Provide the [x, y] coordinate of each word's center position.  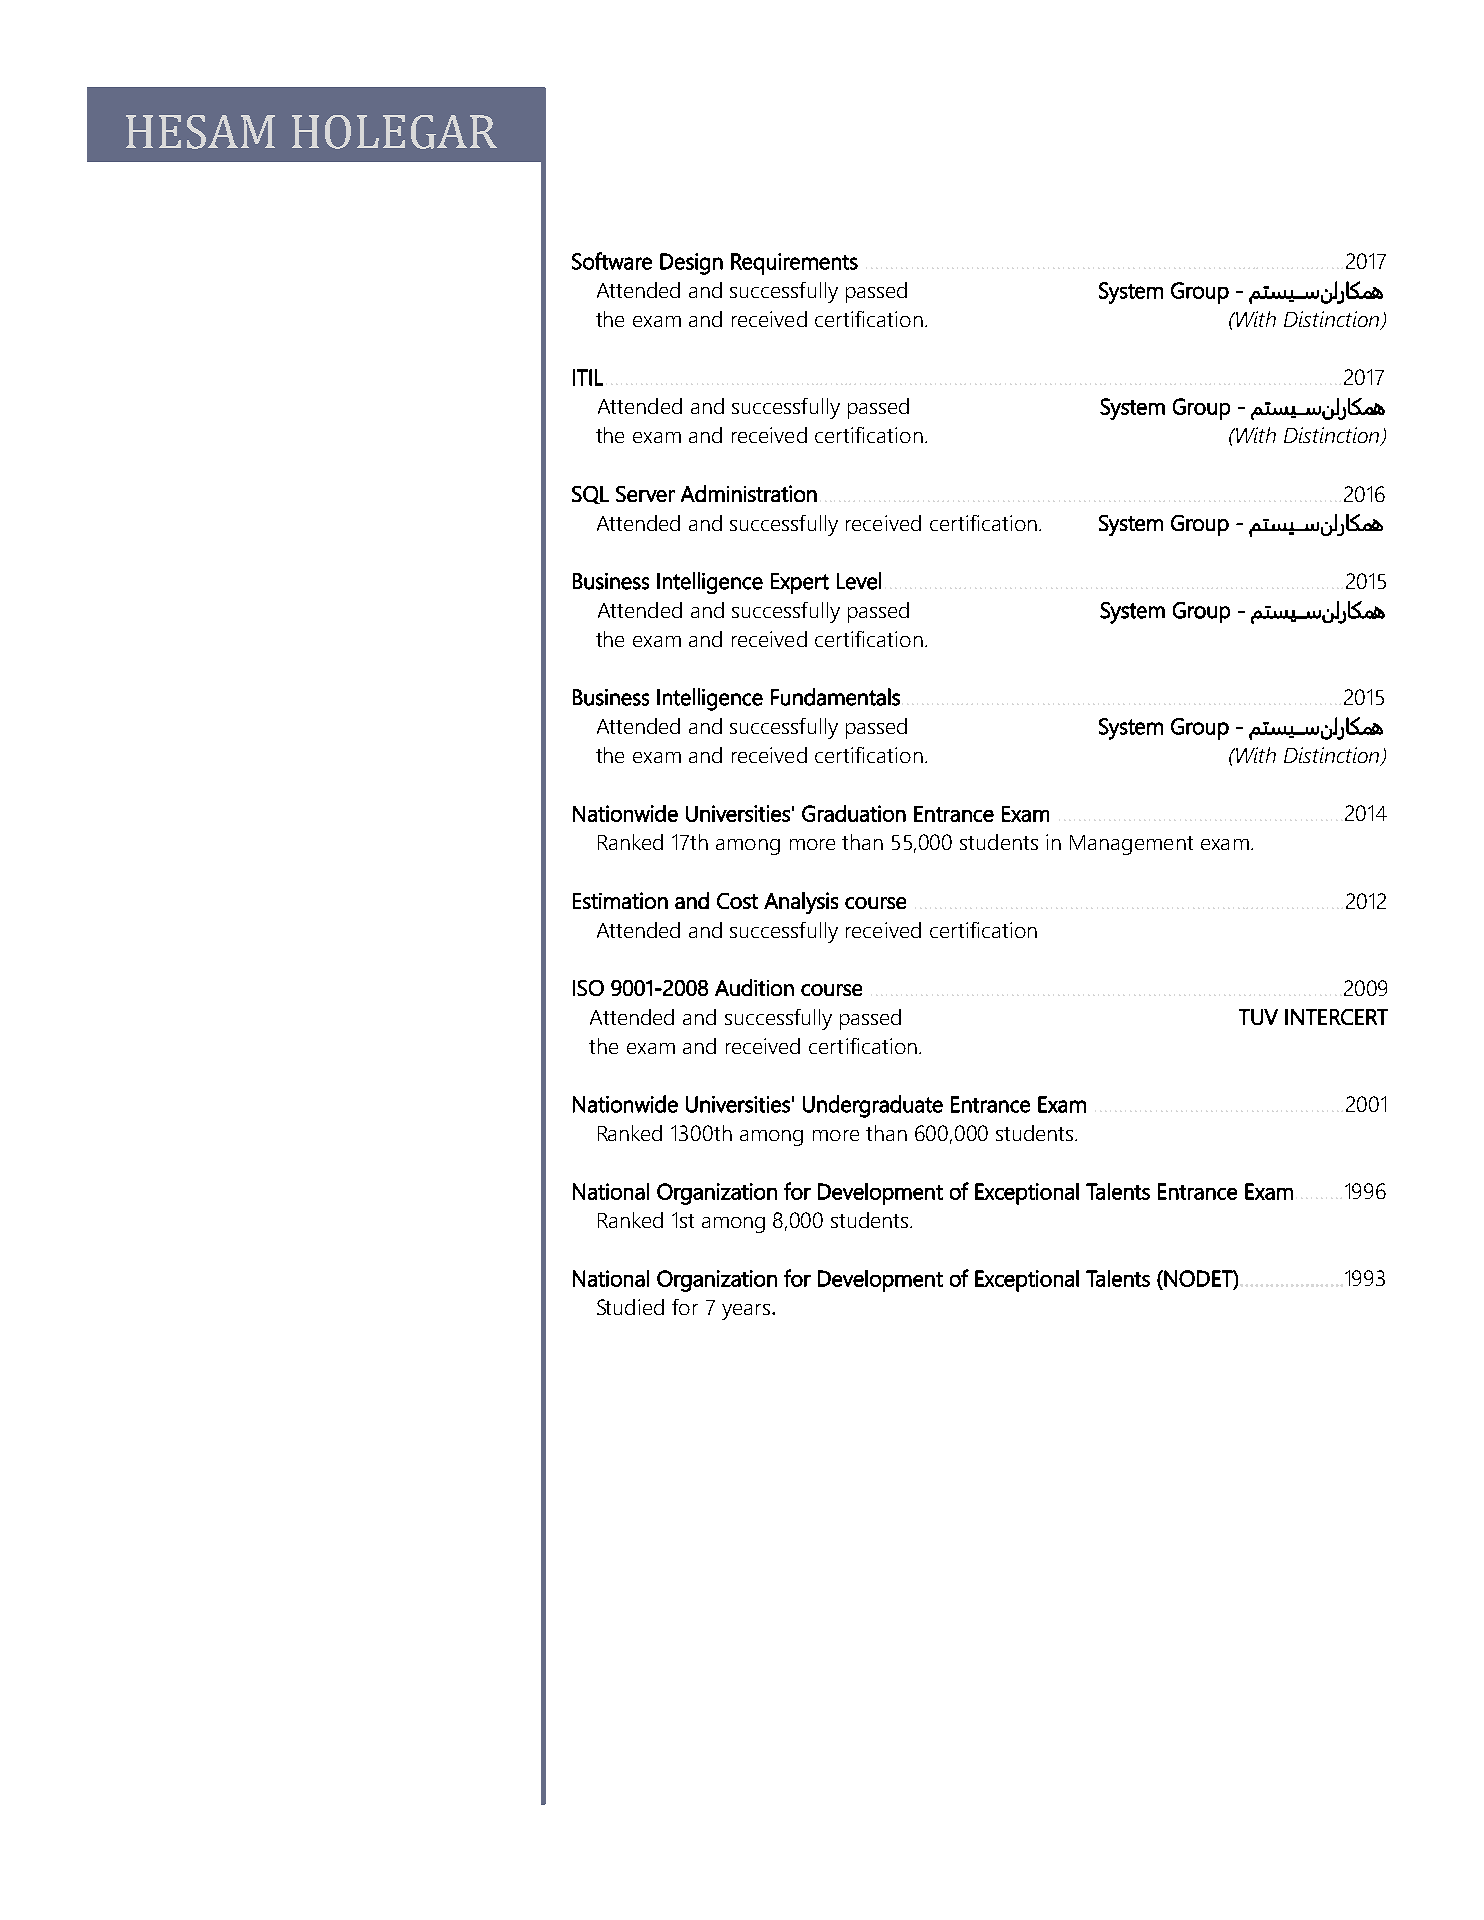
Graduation [854, 813]
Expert [800, 583]
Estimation [620, 900]
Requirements [794, 264]
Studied [630, 1307]
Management [1131, 845]
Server [645, 494]
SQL [590, 495]
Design [691, 264]
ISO [588, 988]
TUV [1258, 1017]
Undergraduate [873, 1106]
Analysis [801, 903]
